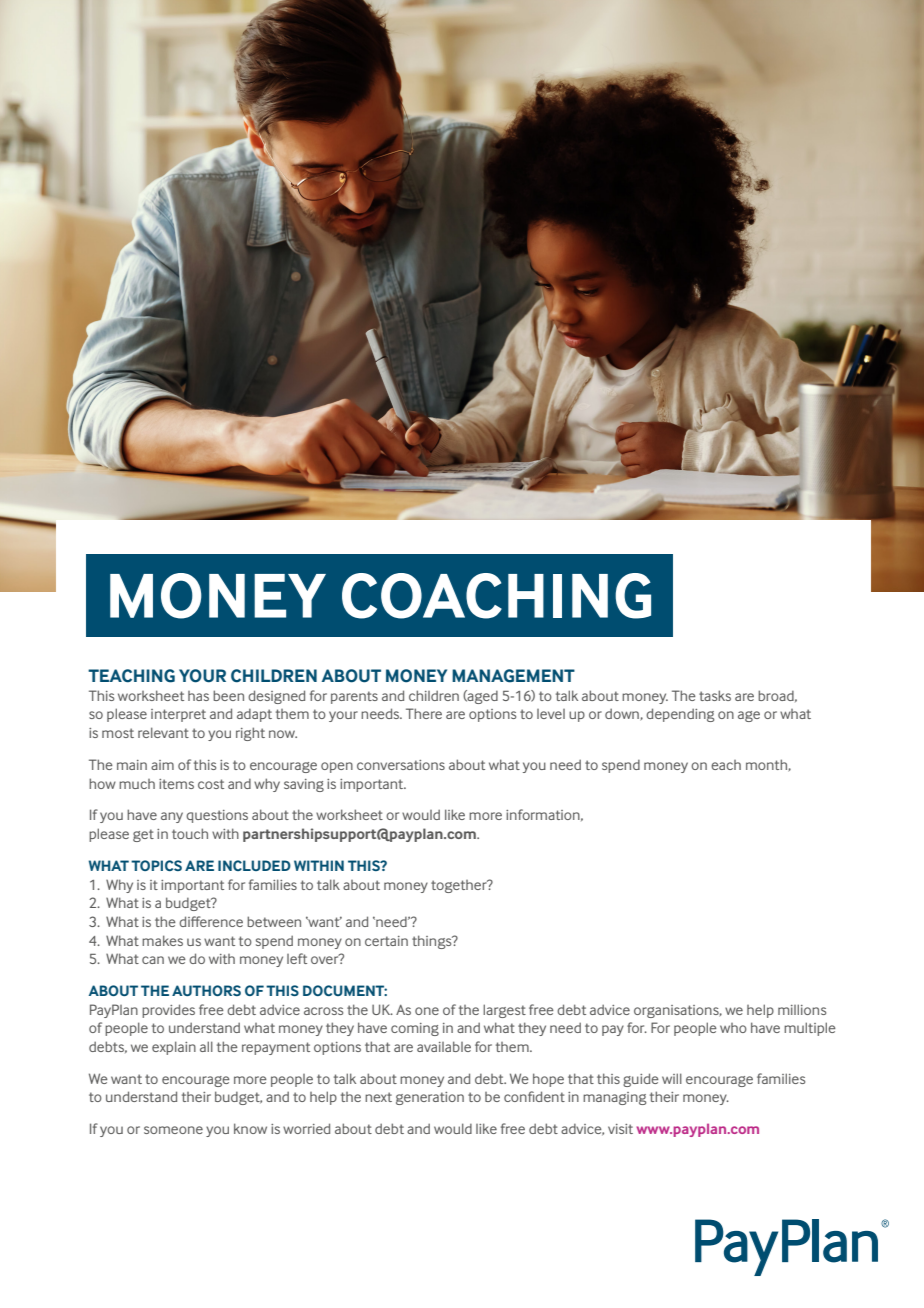  Describe the element at coordinates (460, 886) in the page. I see `together` at that location.
